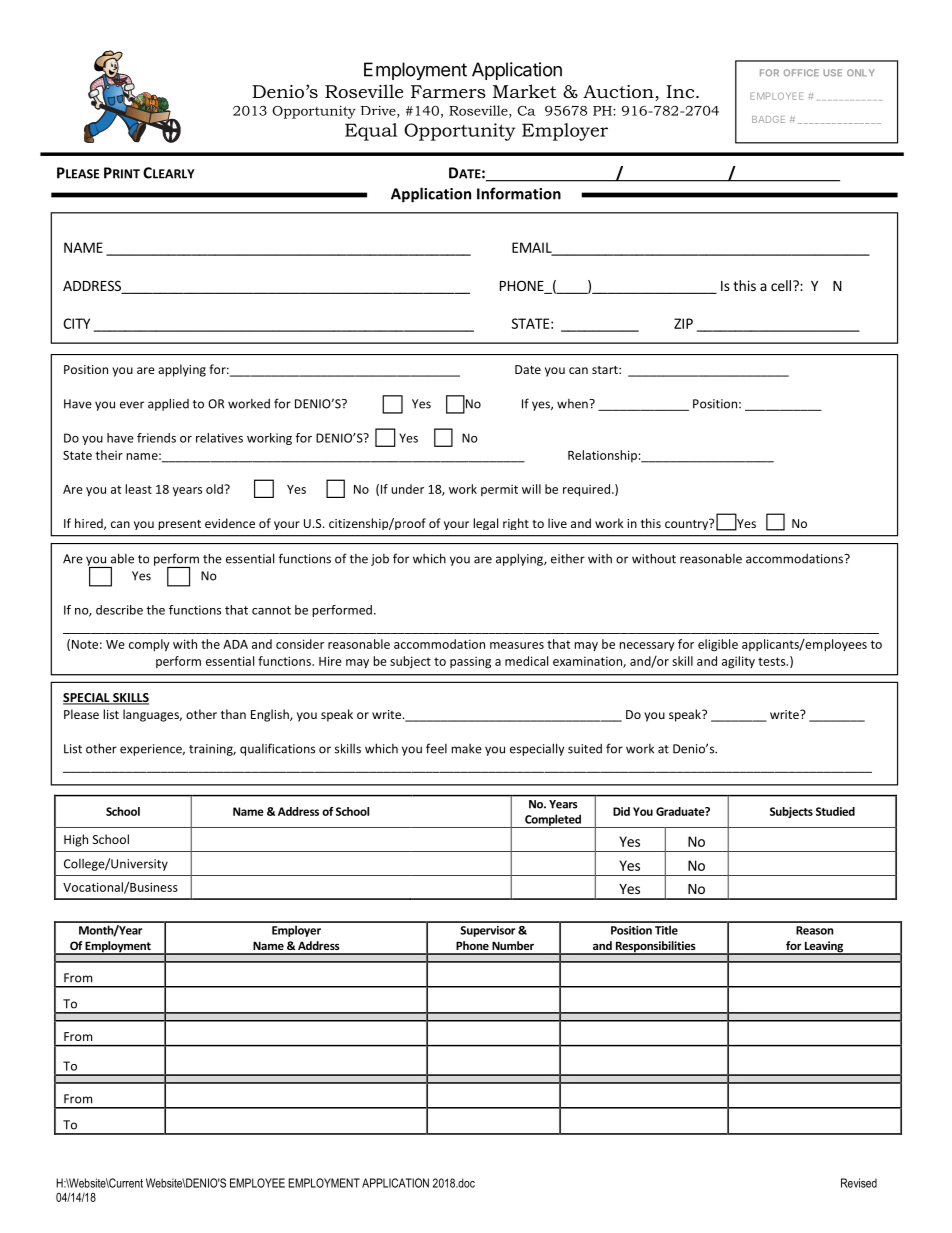 The image size is (952, 1233). I want to click on BADGE, so click(768, 119).
